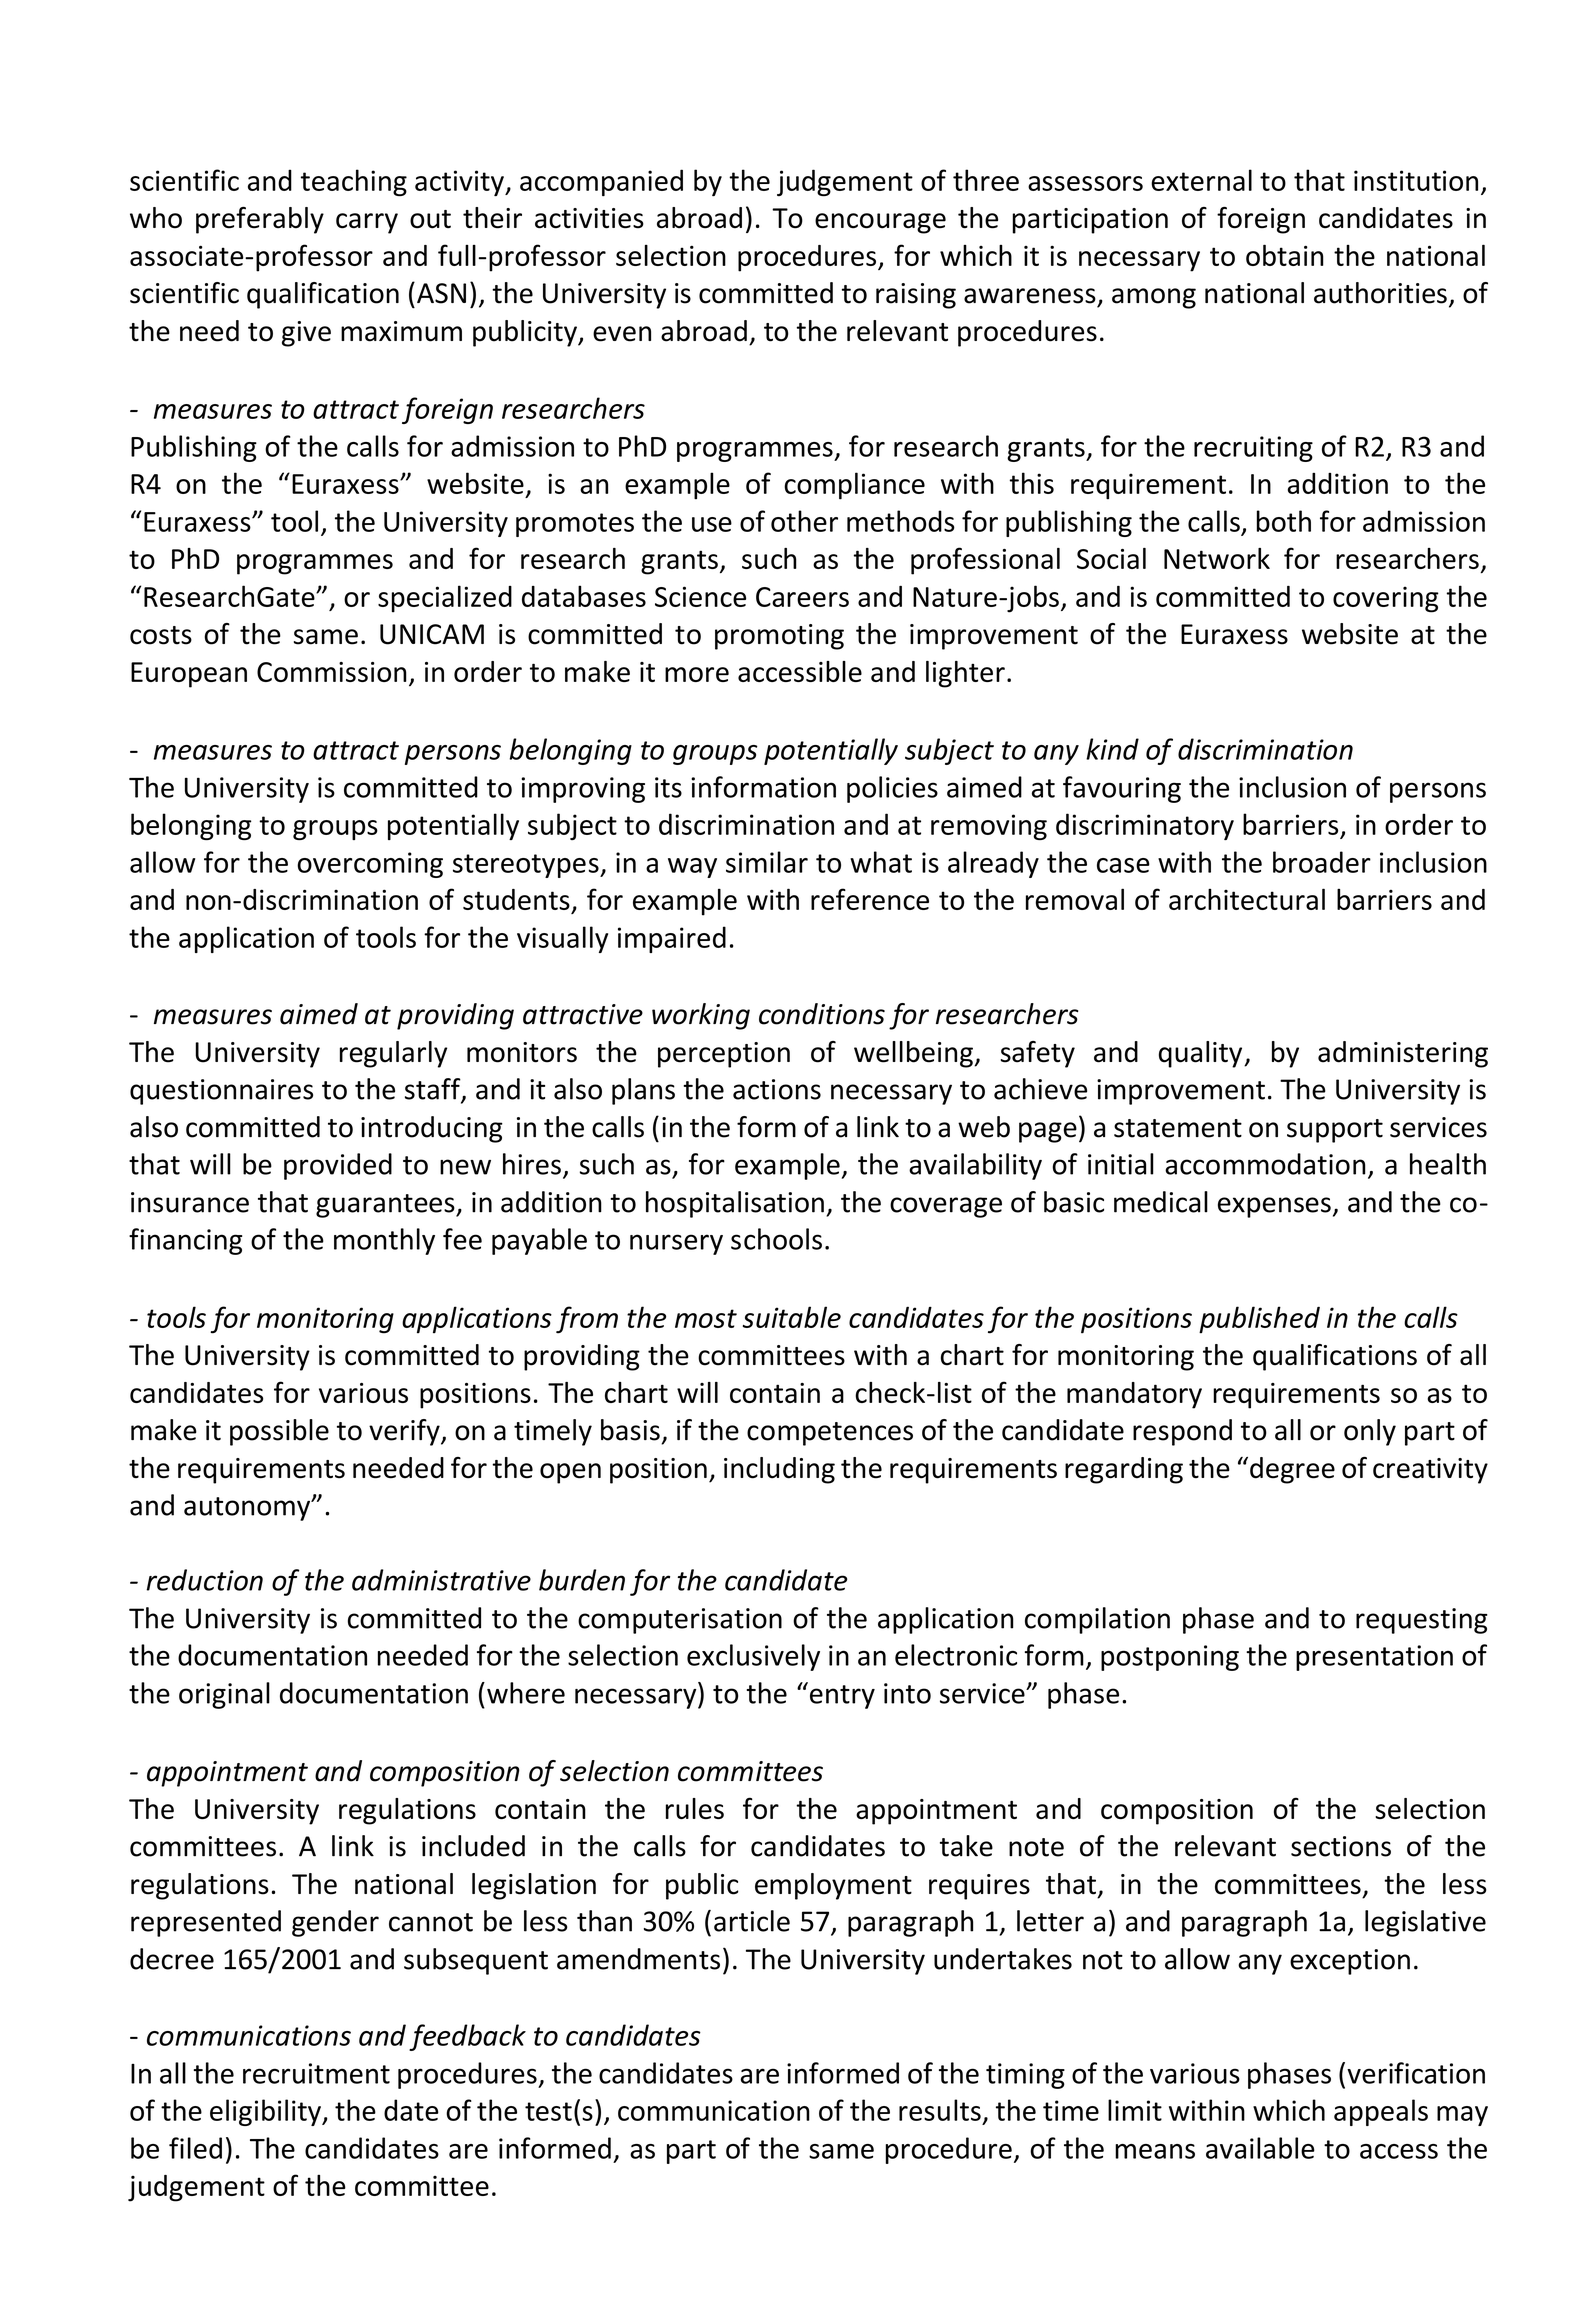  Describe the element at coordinates (1374, 1658) in the screenshot. I see `presentation` at that location.
